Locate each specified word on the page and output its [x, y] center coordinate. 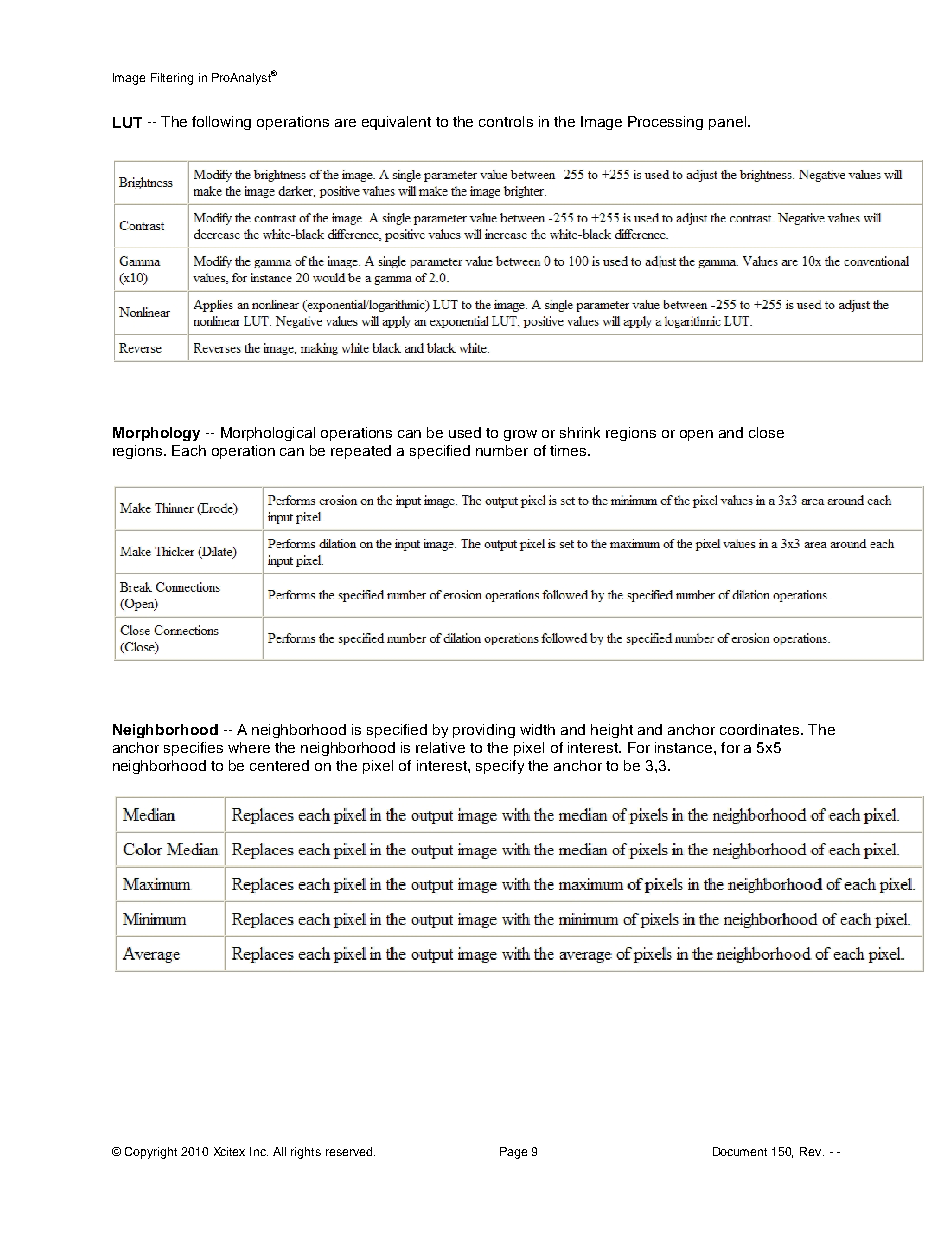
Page [513, 1153]
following [221, 123]
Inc [259, 1151]
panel [727, 123]
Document [740, 1151]
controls [506, 121]
